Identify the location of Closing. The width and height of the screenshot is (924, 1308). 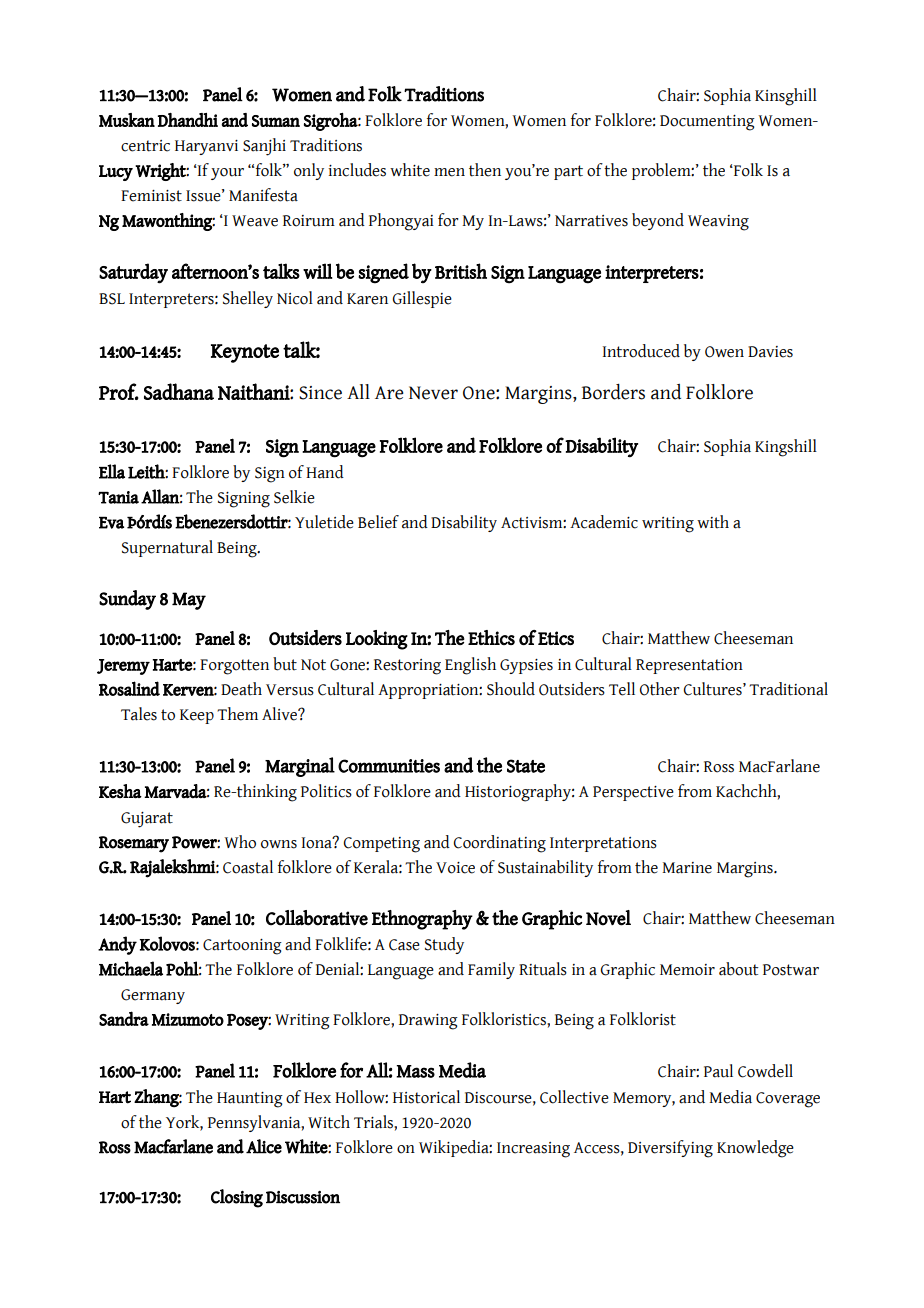
(237, 1198).
